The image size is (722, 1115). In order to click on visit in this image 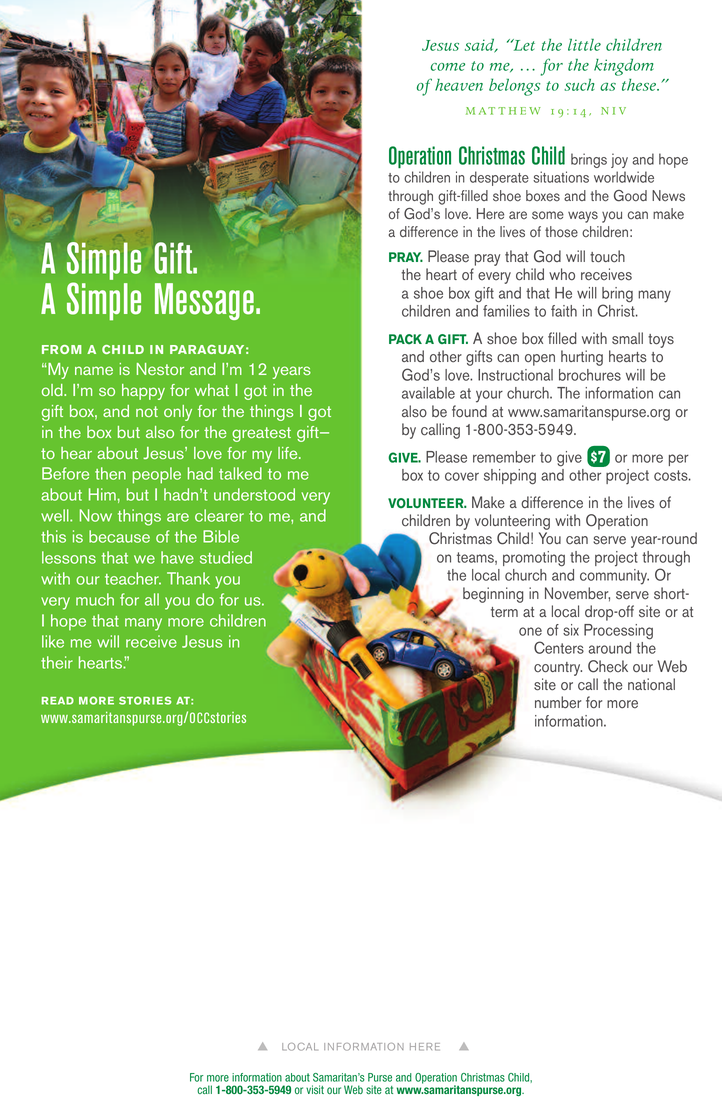, I will do `click(315, 1089)`.
